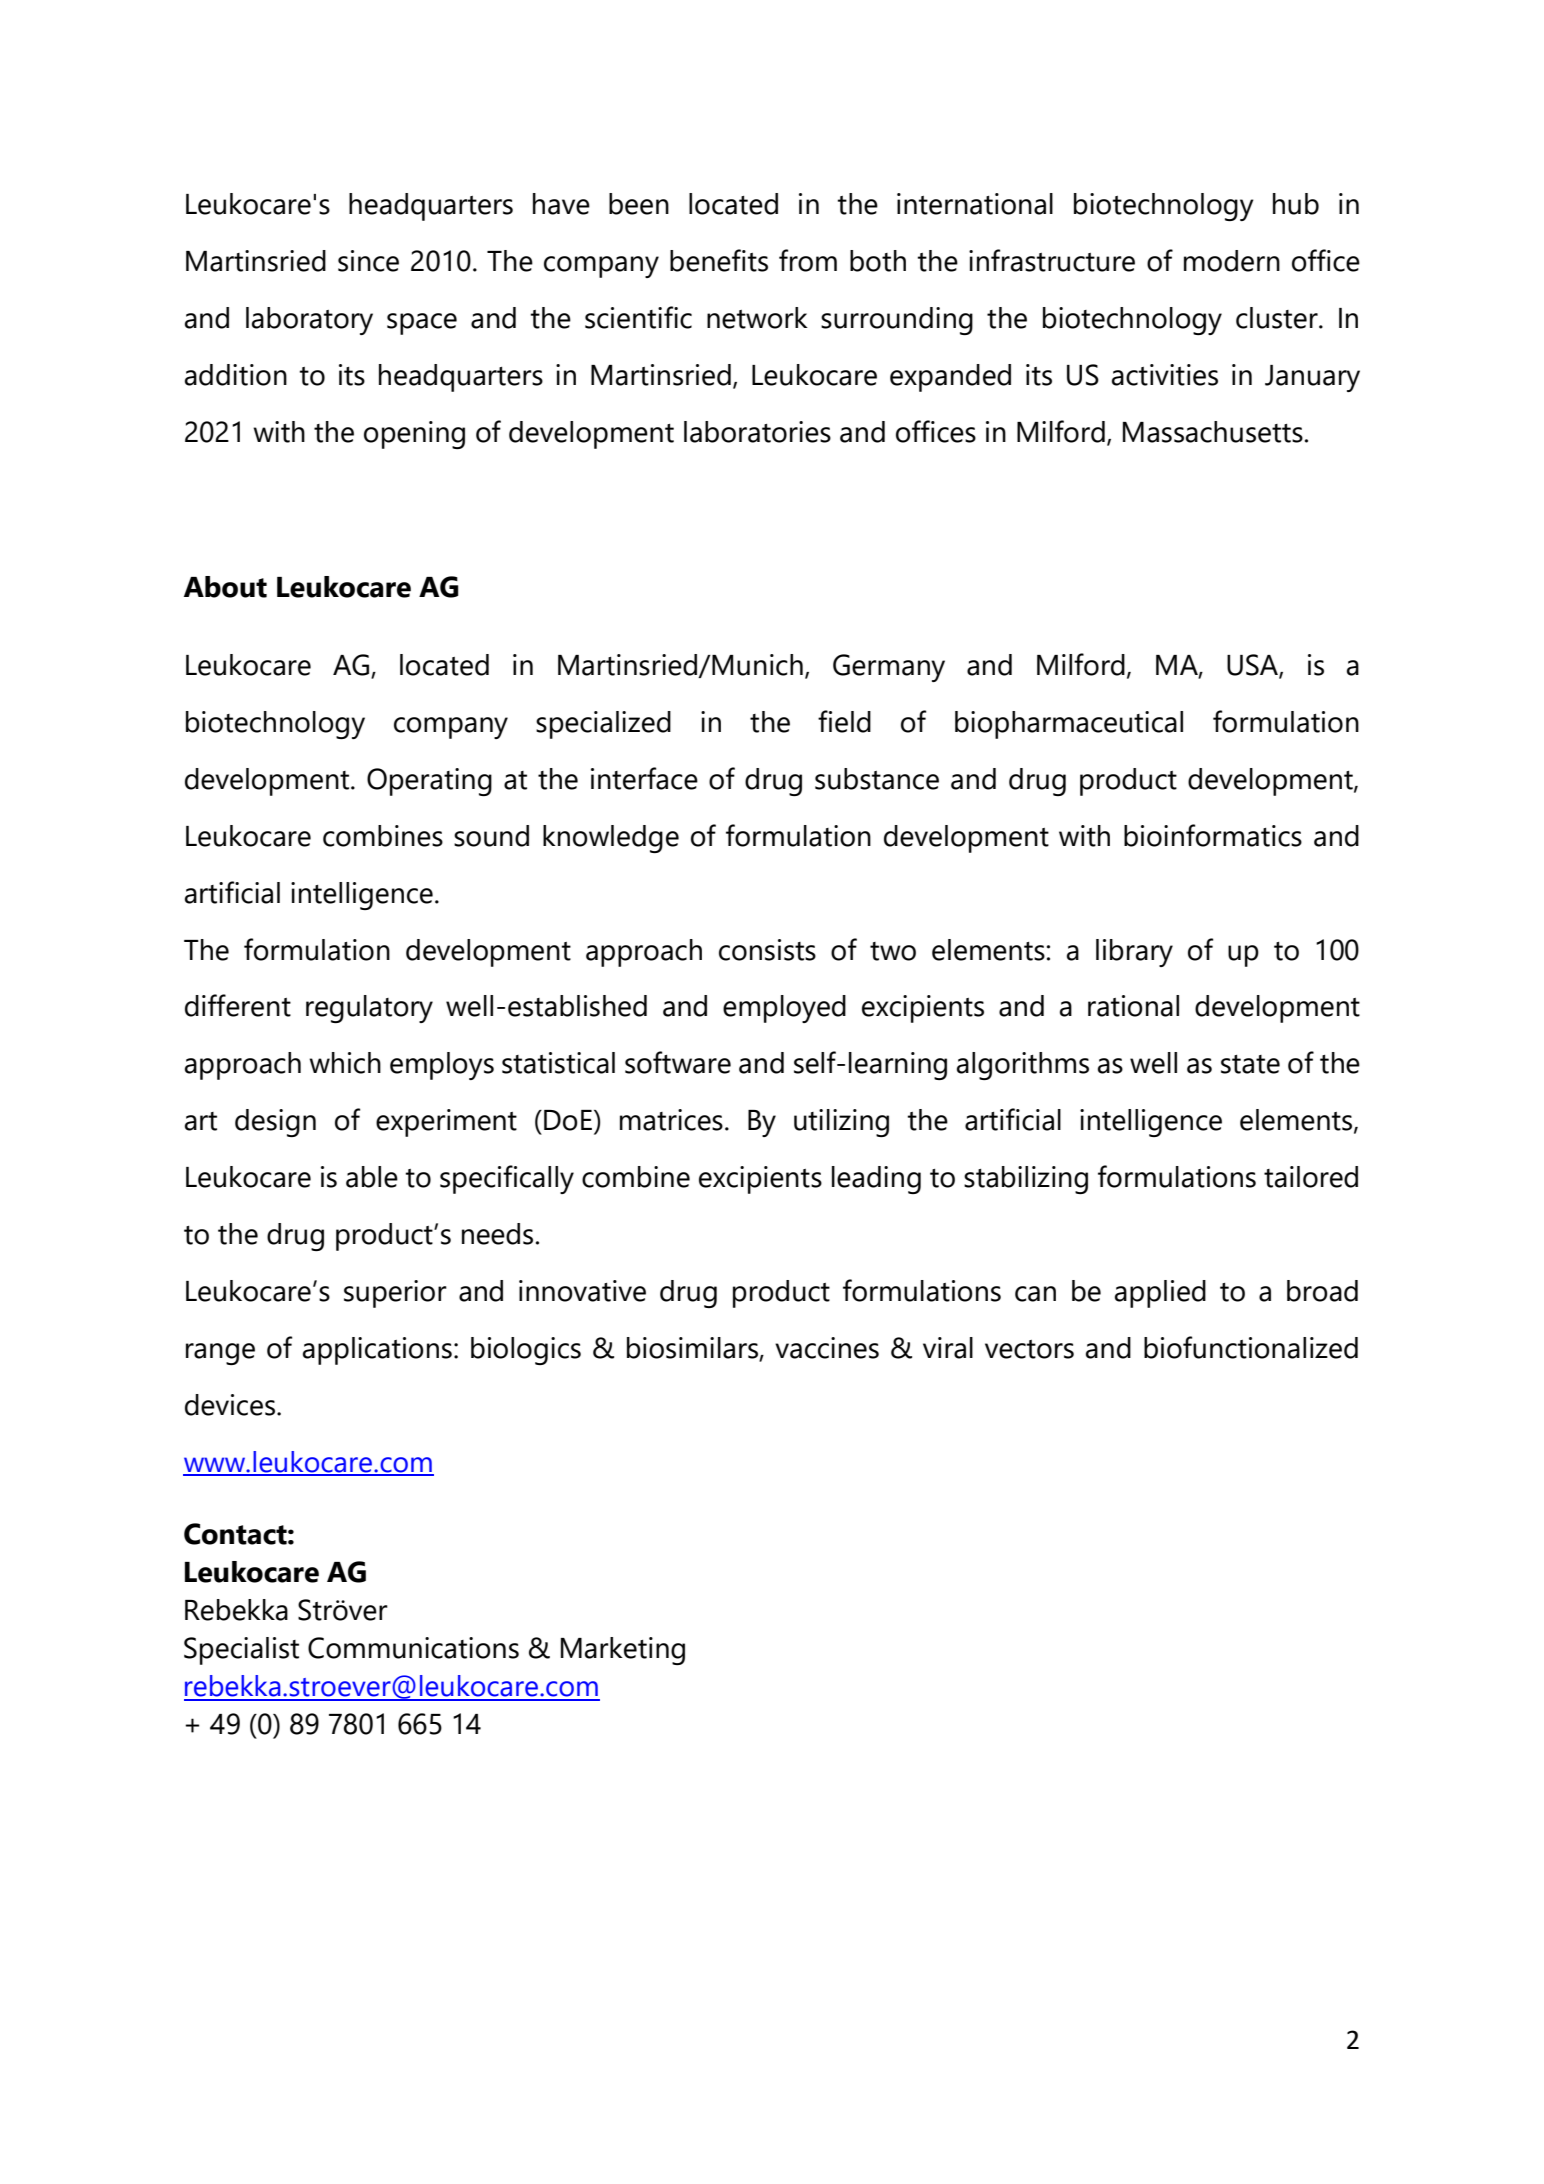 The height and width of the screenshot is (2184, 1544). I want to click on Communications, so click(413, 1648).
